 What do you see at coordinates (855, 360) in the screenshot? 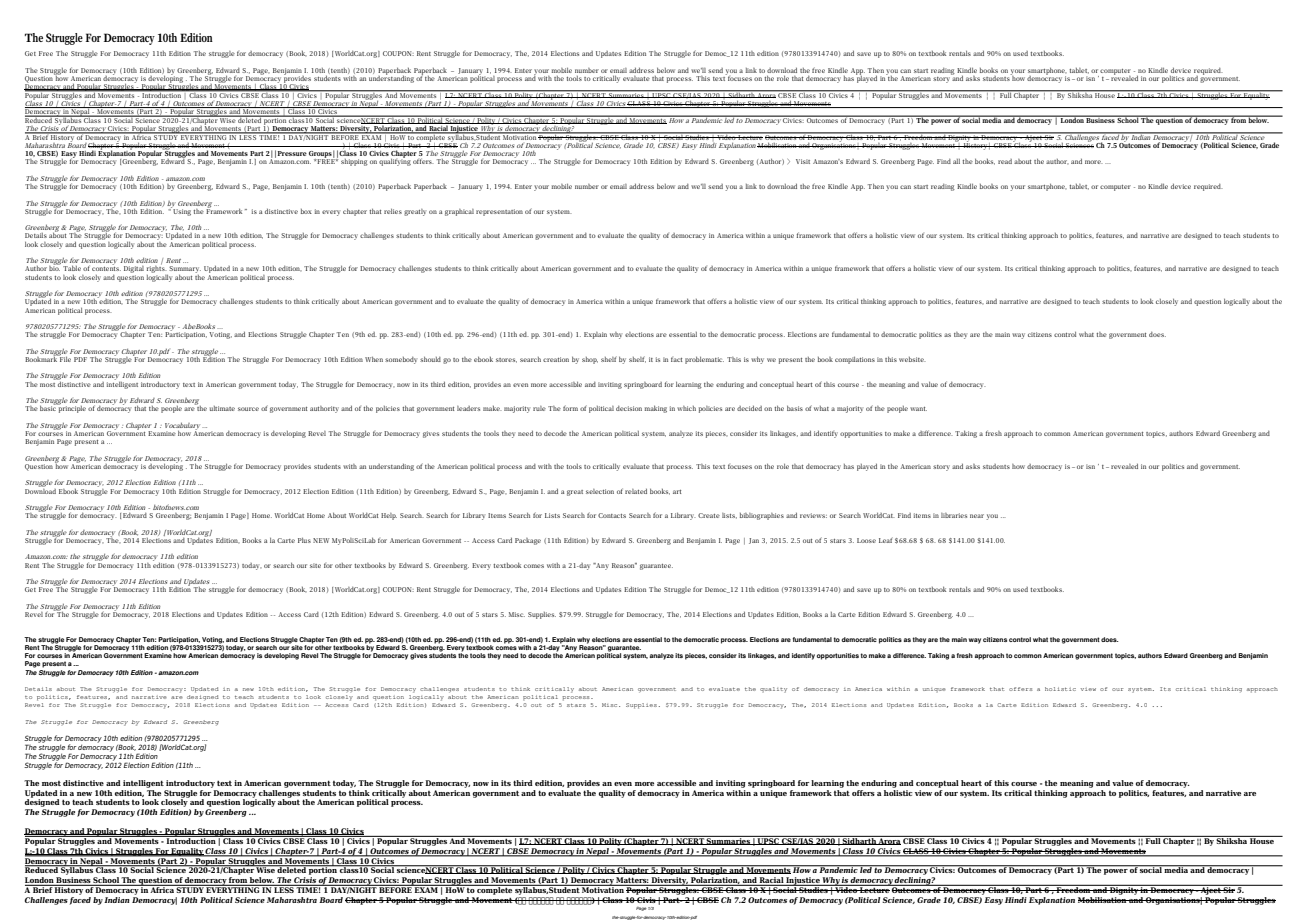
I see `compilations` at bounding box center [855, 360].
